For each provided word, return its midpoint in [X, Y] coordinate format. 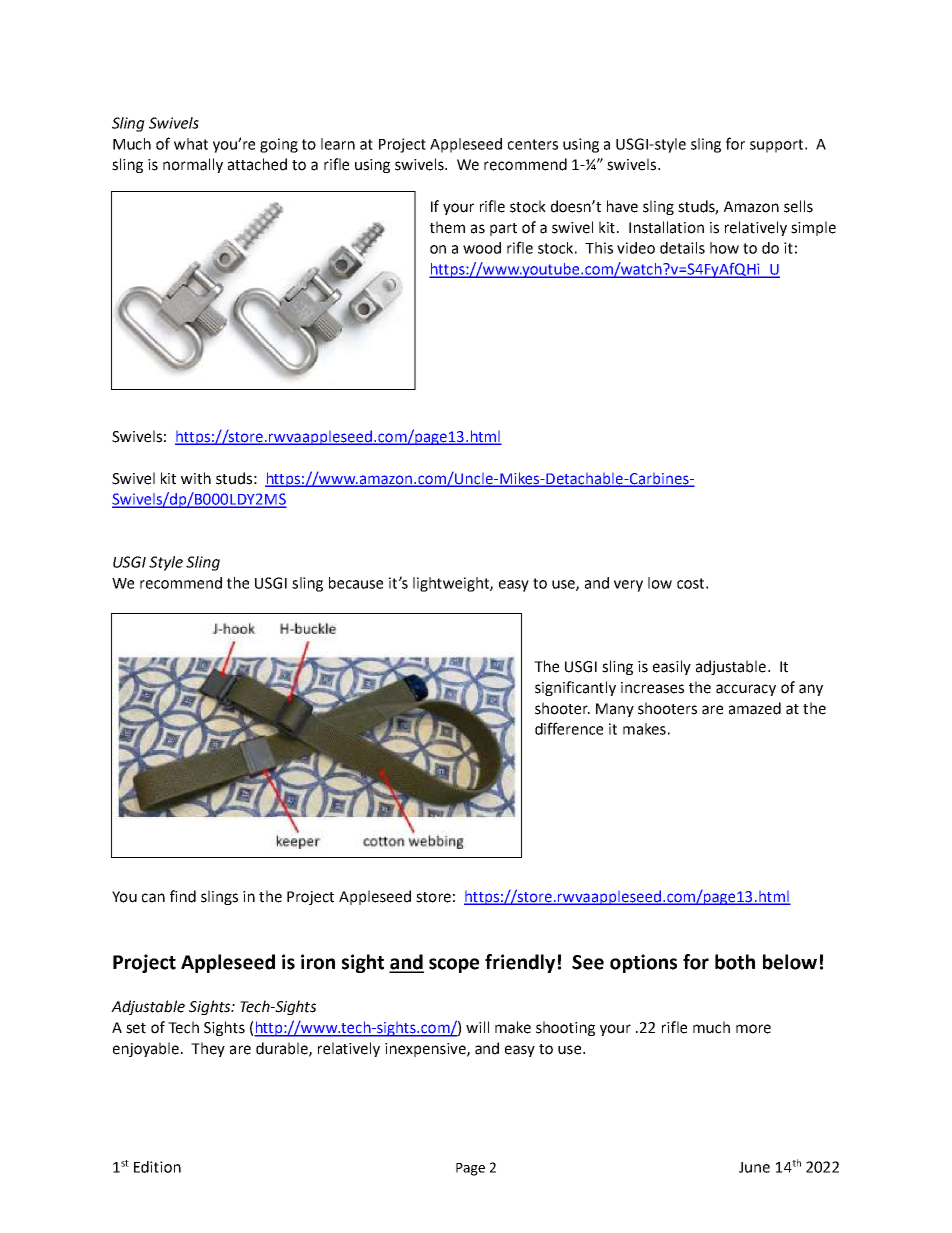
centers [533, 144]
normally [193, 165]
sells [798, 206]
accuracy [746, 690]
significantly [575, 688]
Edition [157, 1167]
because [356, 583]
